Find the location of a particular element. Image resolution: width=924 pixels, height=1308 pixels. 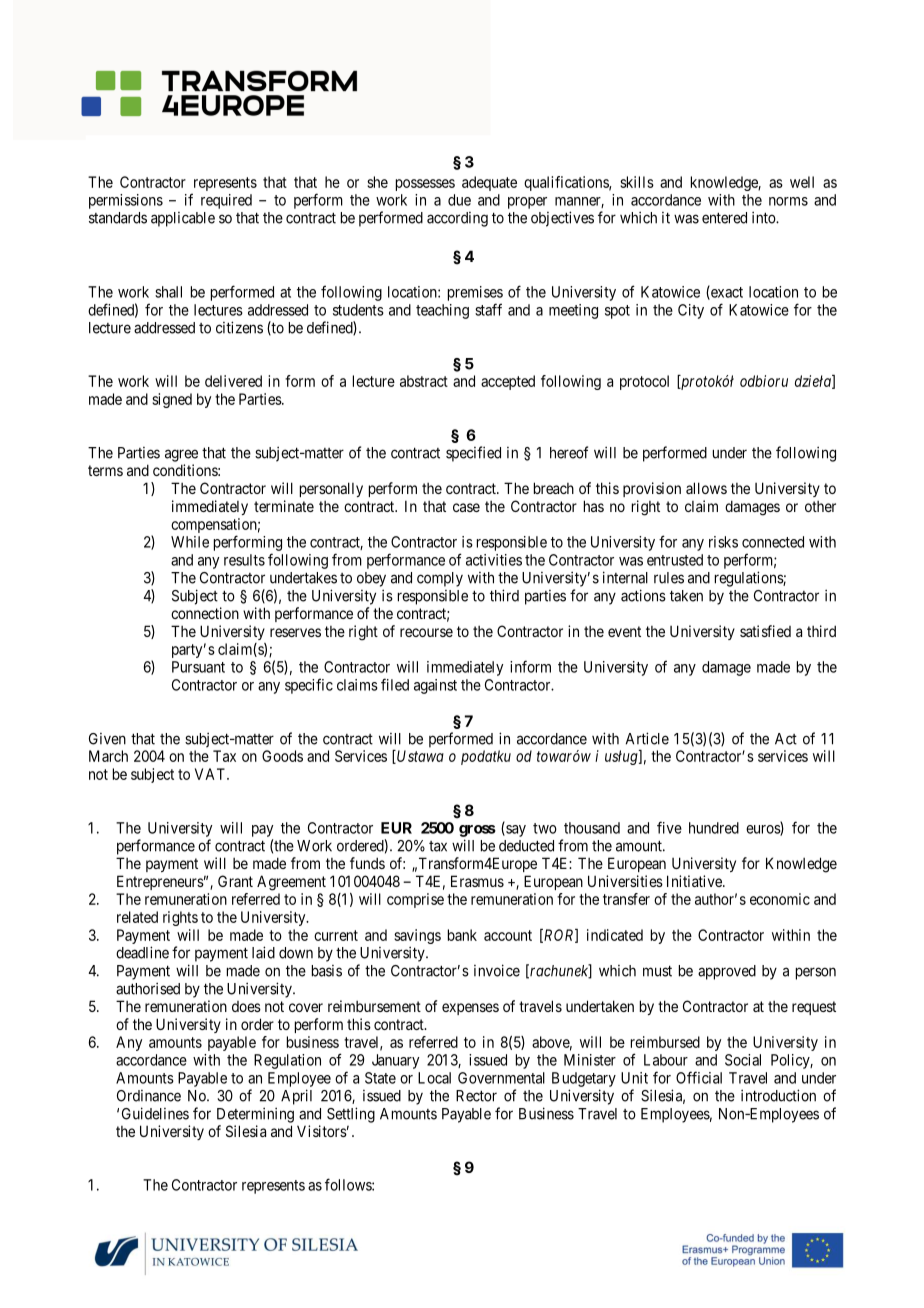

Rector is located at coordinates (476, 1096).
